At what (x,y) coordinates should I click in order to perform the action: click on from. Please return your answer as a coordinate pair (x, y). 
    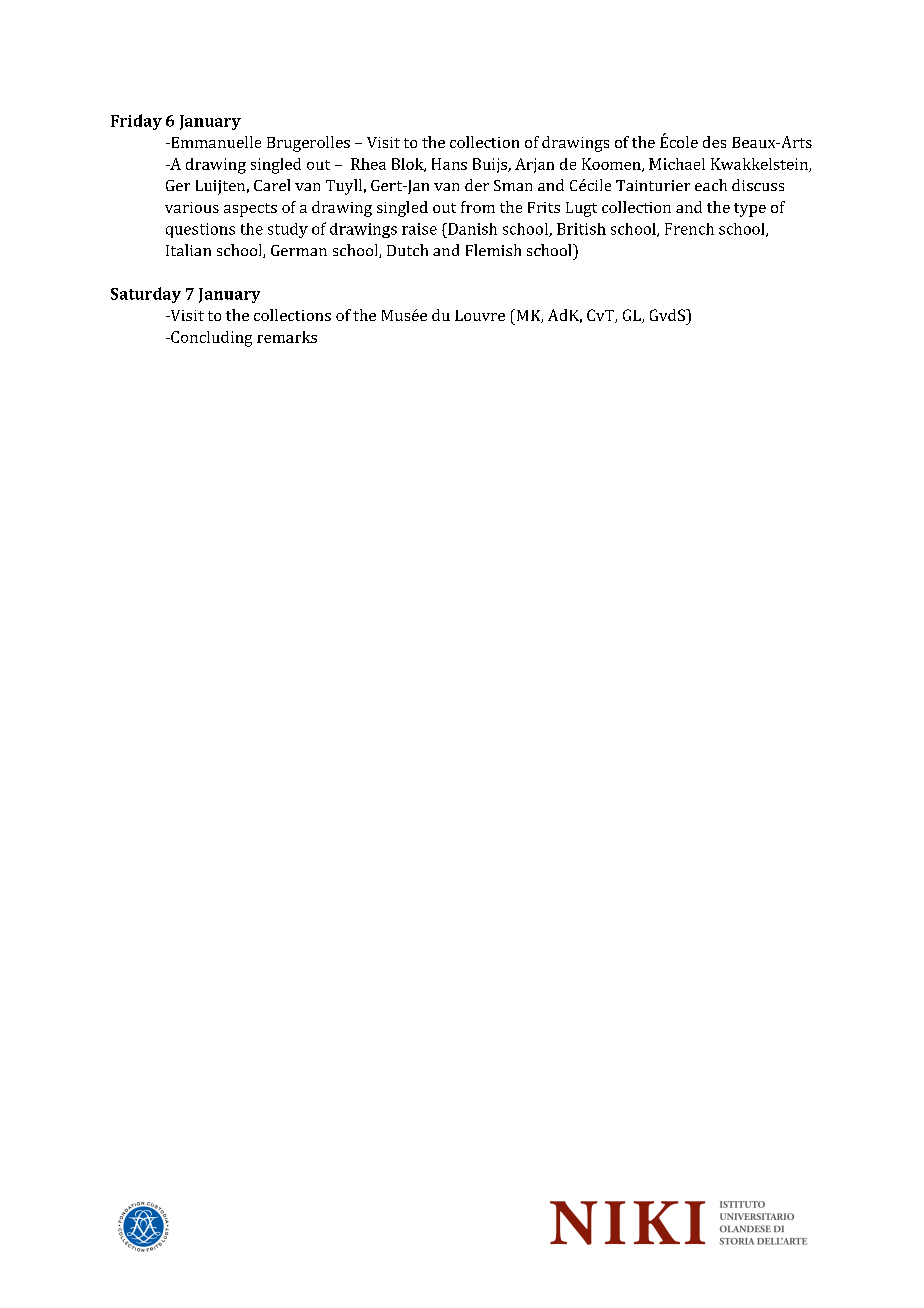
    Looking at the image, I should click on (478, 207).
